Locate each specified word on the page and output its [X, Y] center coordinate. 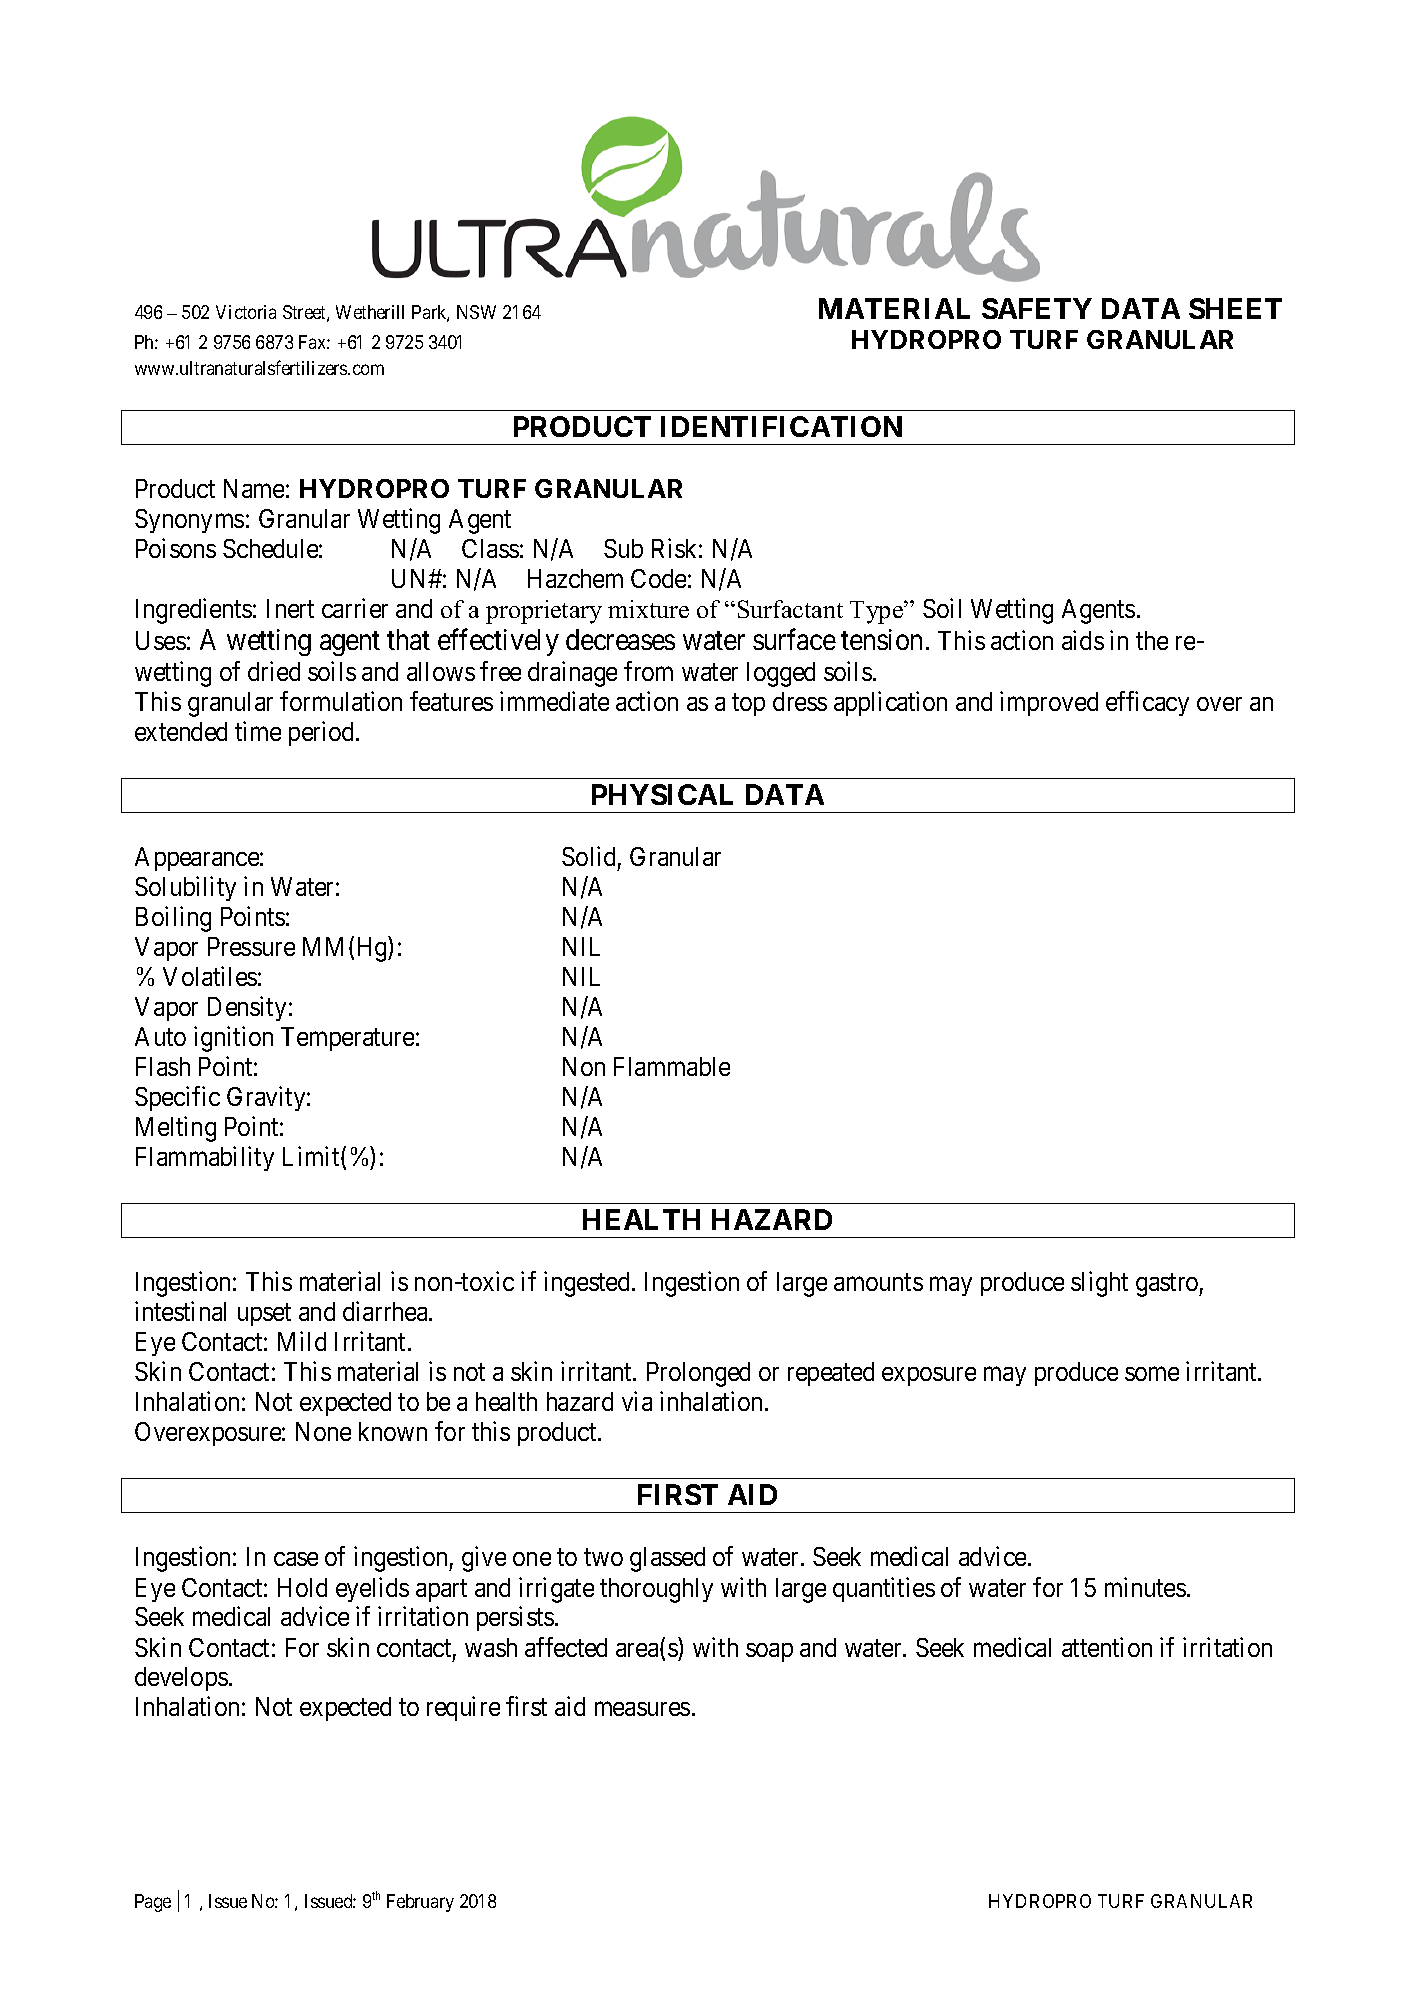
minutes [1145, 1587]
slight [1099, 1284]
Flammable [672, 1066]
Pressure [251, 946]
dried [274, 671]
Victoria [246, 312]
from [648, 671]
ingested [588, 1284]
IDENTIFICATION [781, 426]
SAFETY [1037, 308]
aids [1083, 640]
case [296, 1559]
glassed [667, 1559]
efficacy [1147, 703]
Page [153, 1903]
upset [264, 1315]
